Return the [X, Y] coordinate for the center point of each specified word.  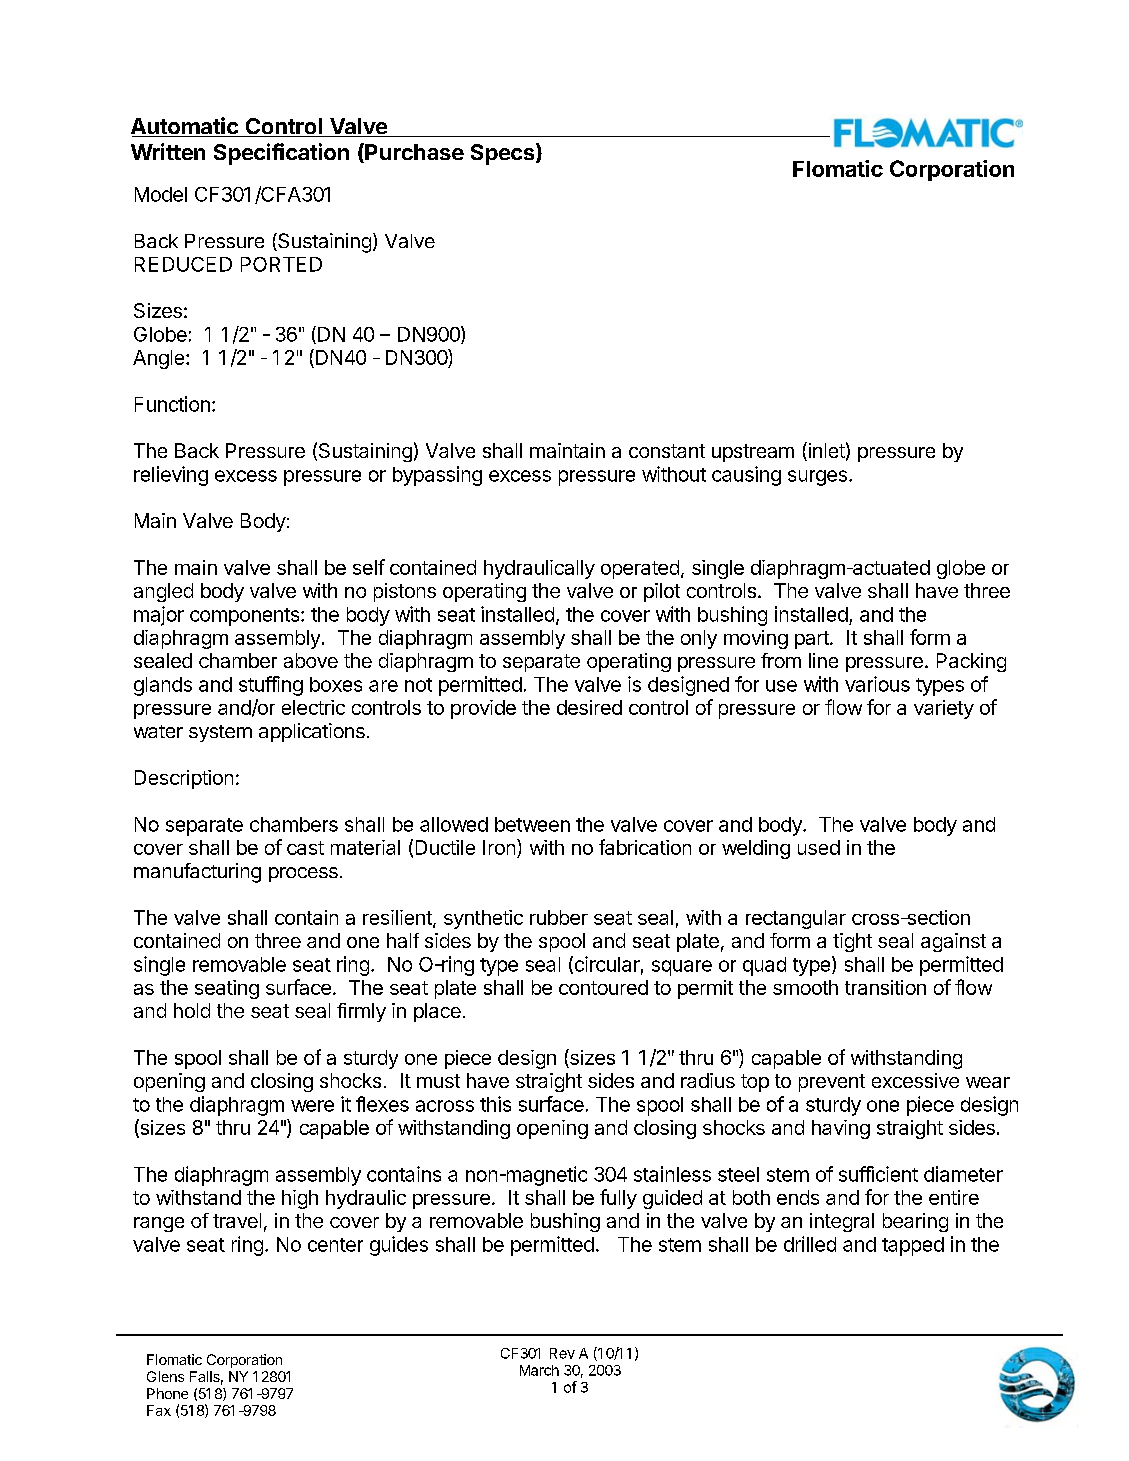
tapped [913, 1246]
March [539, 1370]
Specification [281, 154]
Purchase [413, 153]
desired [589, 707]
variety [944, 709]
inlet [825, 451]
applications [312, 732]
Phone [167, 1393]
